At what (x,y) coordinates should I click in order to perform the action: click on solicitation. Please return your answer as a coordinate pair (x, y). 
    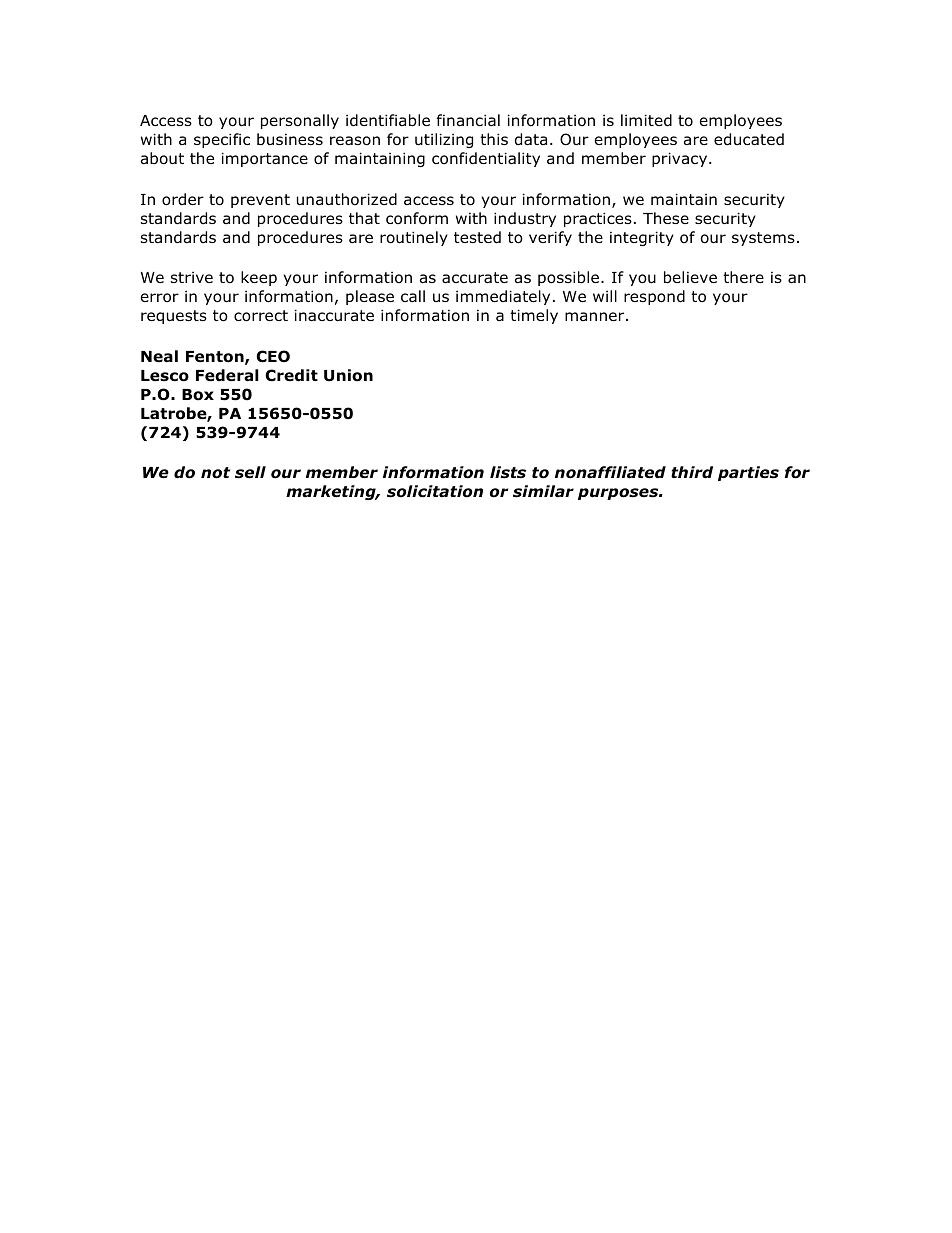
    Looking at the image, I should click on (435, 491).
